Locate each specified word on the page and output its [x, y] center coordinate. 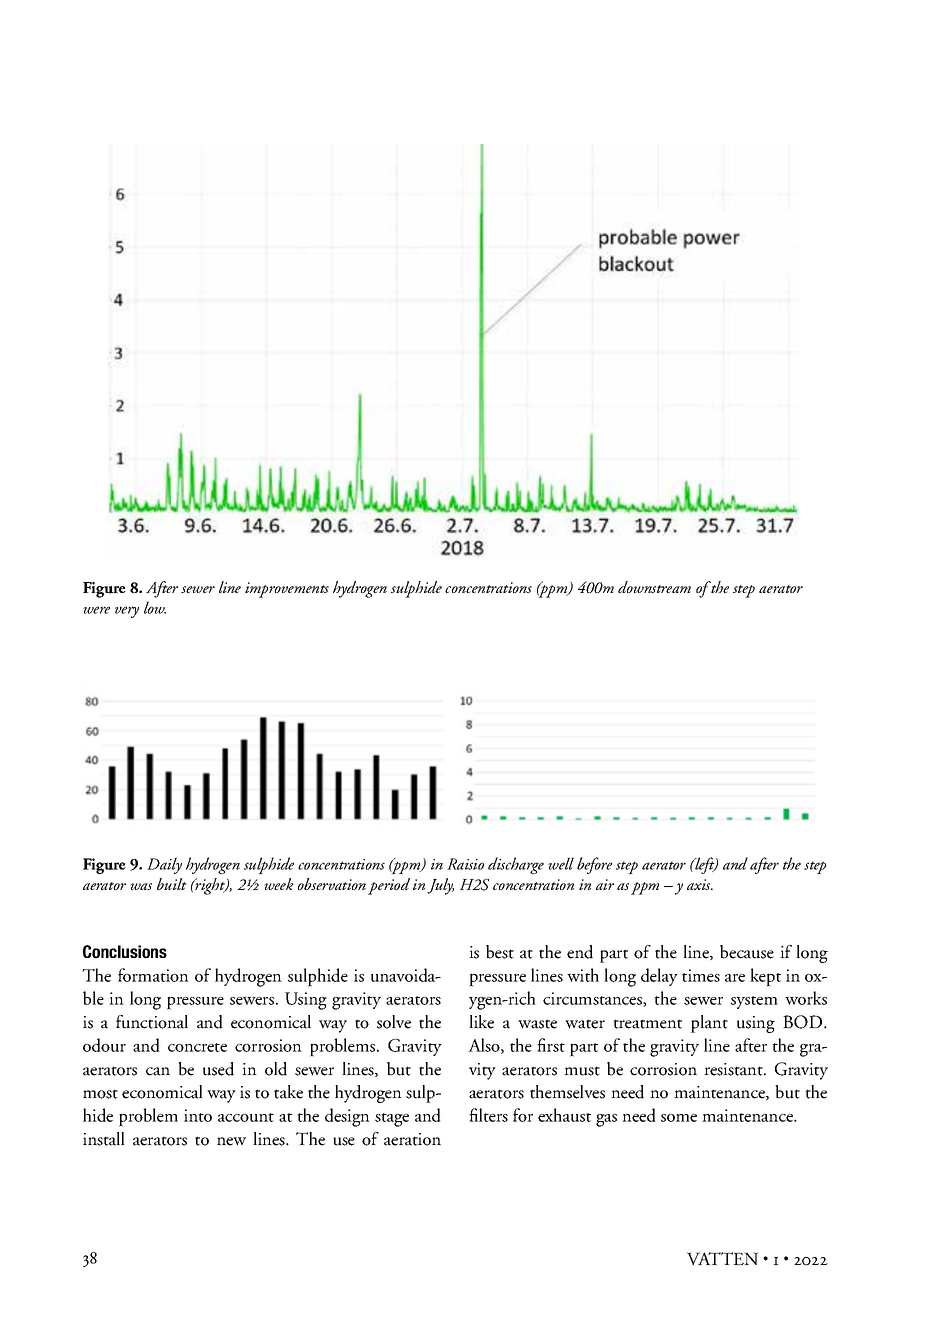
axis [700, 884]
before [594, 865]
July [440, 886]
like [481, 1022]
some [679, 1118]
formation [153, 975]
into [198, 1115]
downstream [654, 587]
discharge [516, 865]
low [155, 607]
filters [488, 1115]
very [127, 612]
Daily [164, 865]
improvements [287, 590]
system [754, 1002]
